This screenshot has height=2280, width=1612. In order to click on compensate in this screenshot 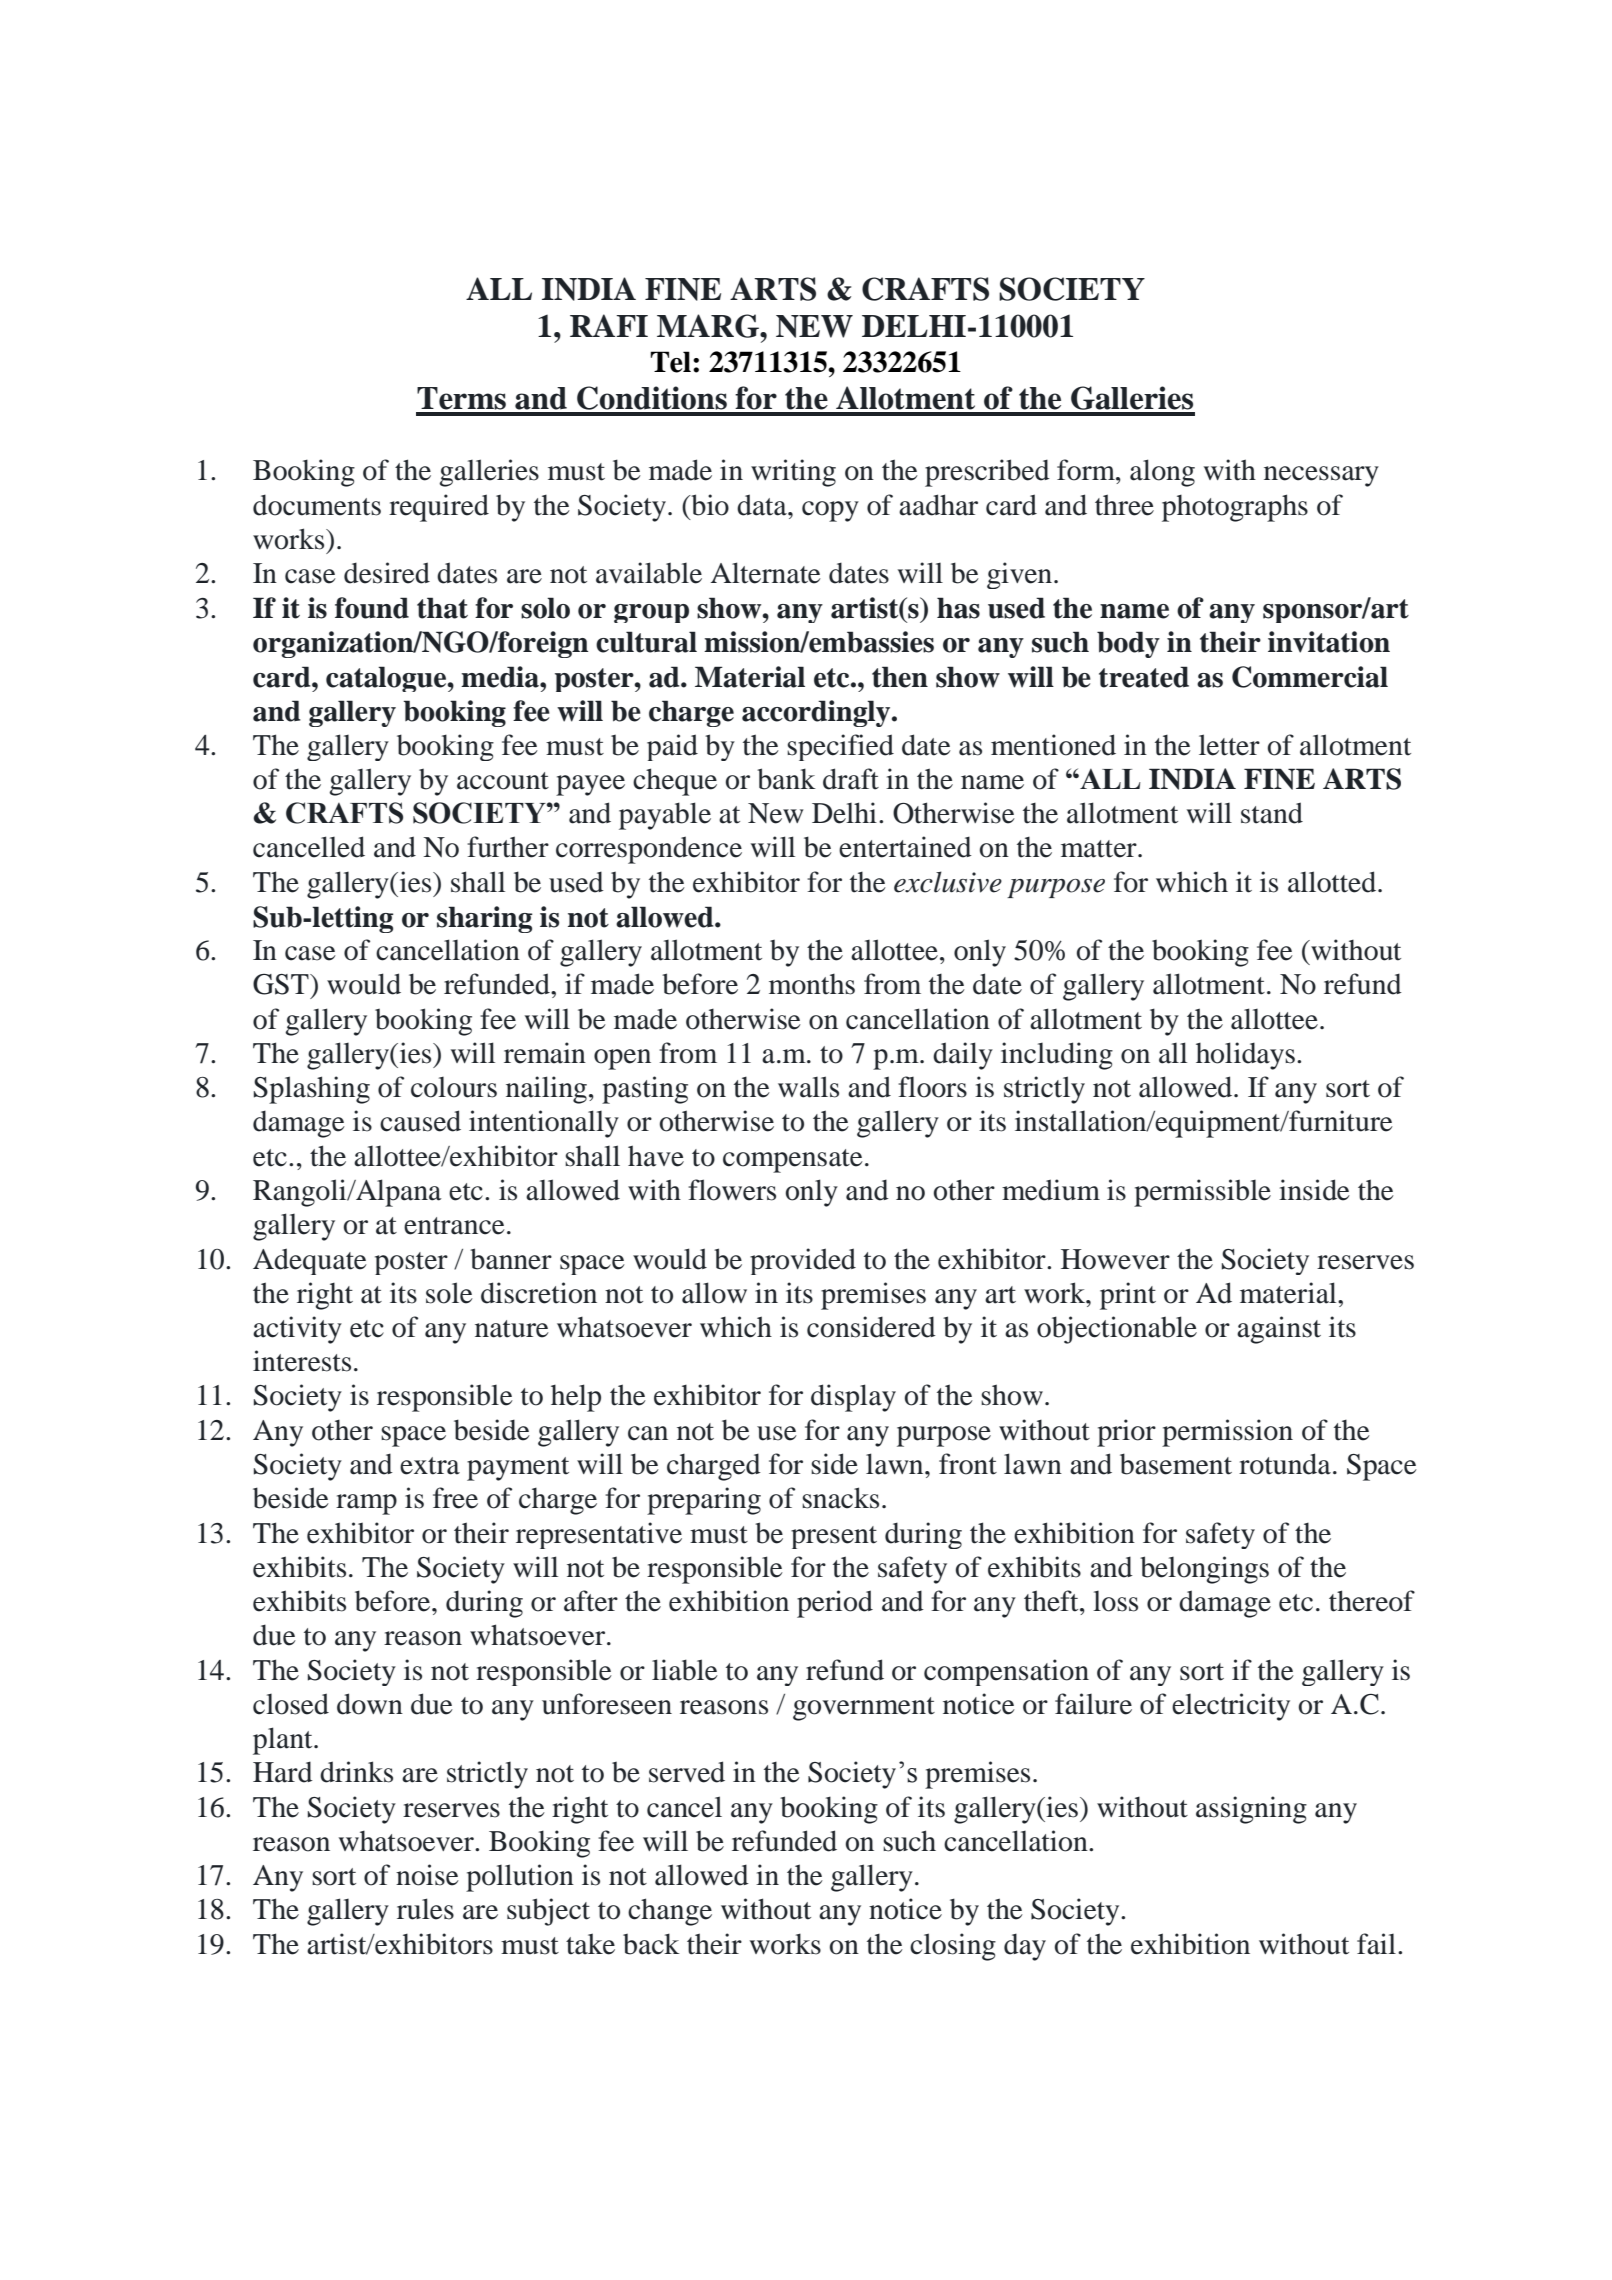, I will do `click(793, 1161)`.
